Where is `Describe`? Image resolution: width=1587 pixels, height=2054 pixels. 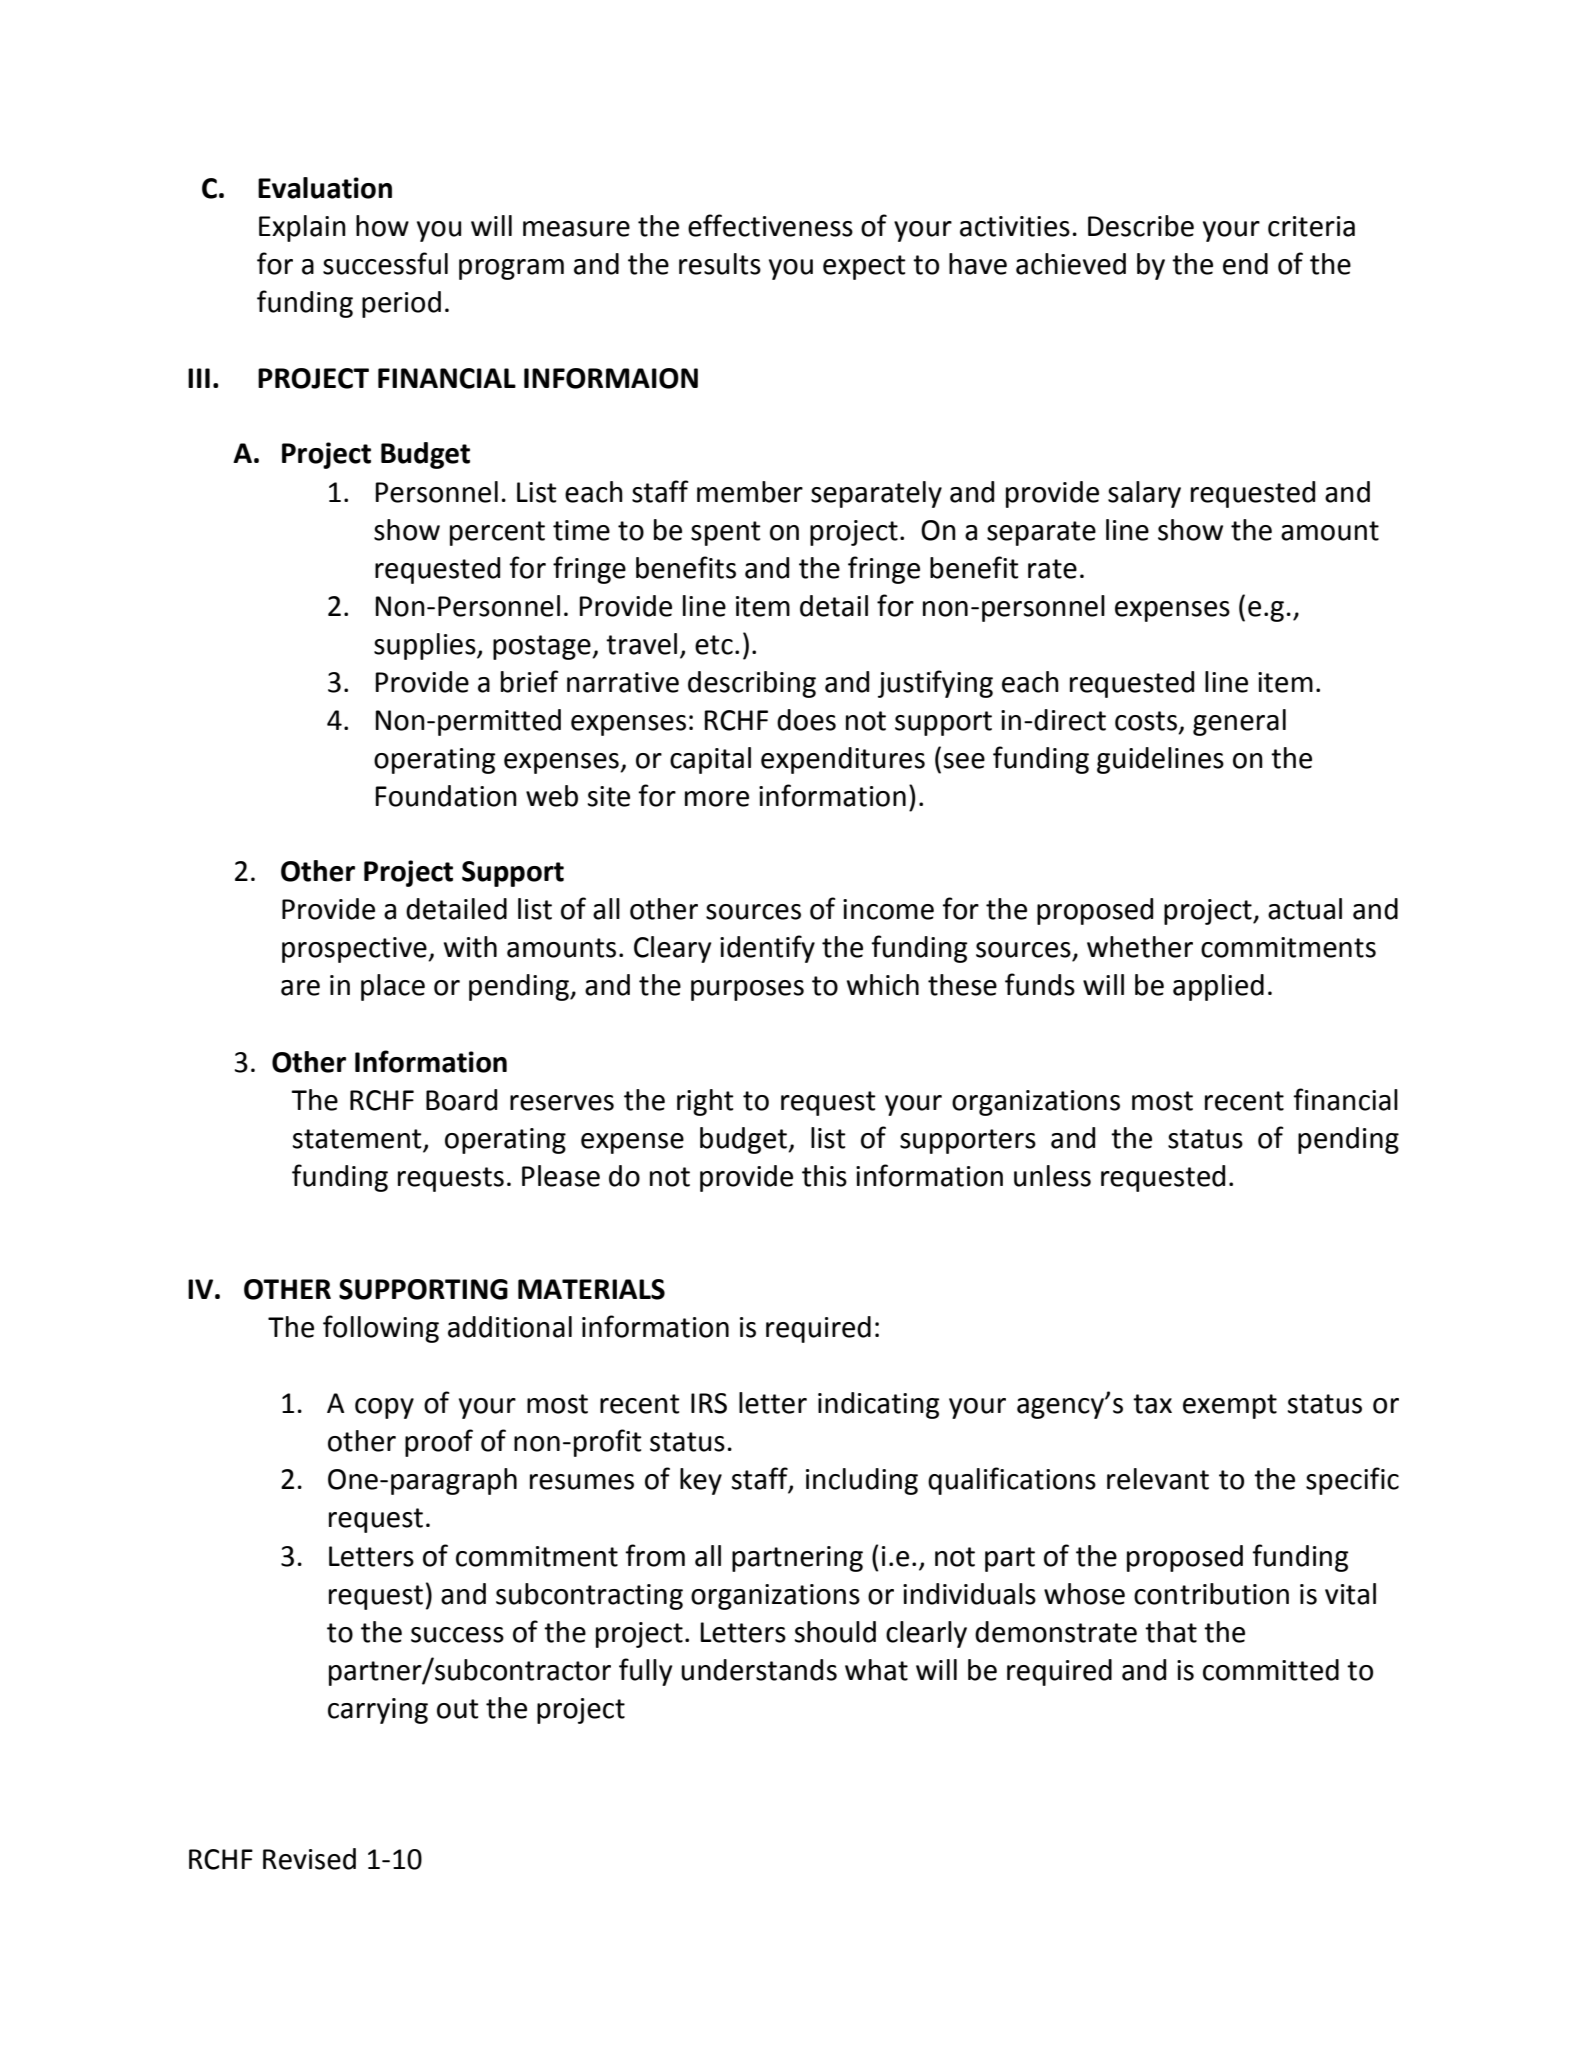 Describe is located at coordinates (1141, 226).
